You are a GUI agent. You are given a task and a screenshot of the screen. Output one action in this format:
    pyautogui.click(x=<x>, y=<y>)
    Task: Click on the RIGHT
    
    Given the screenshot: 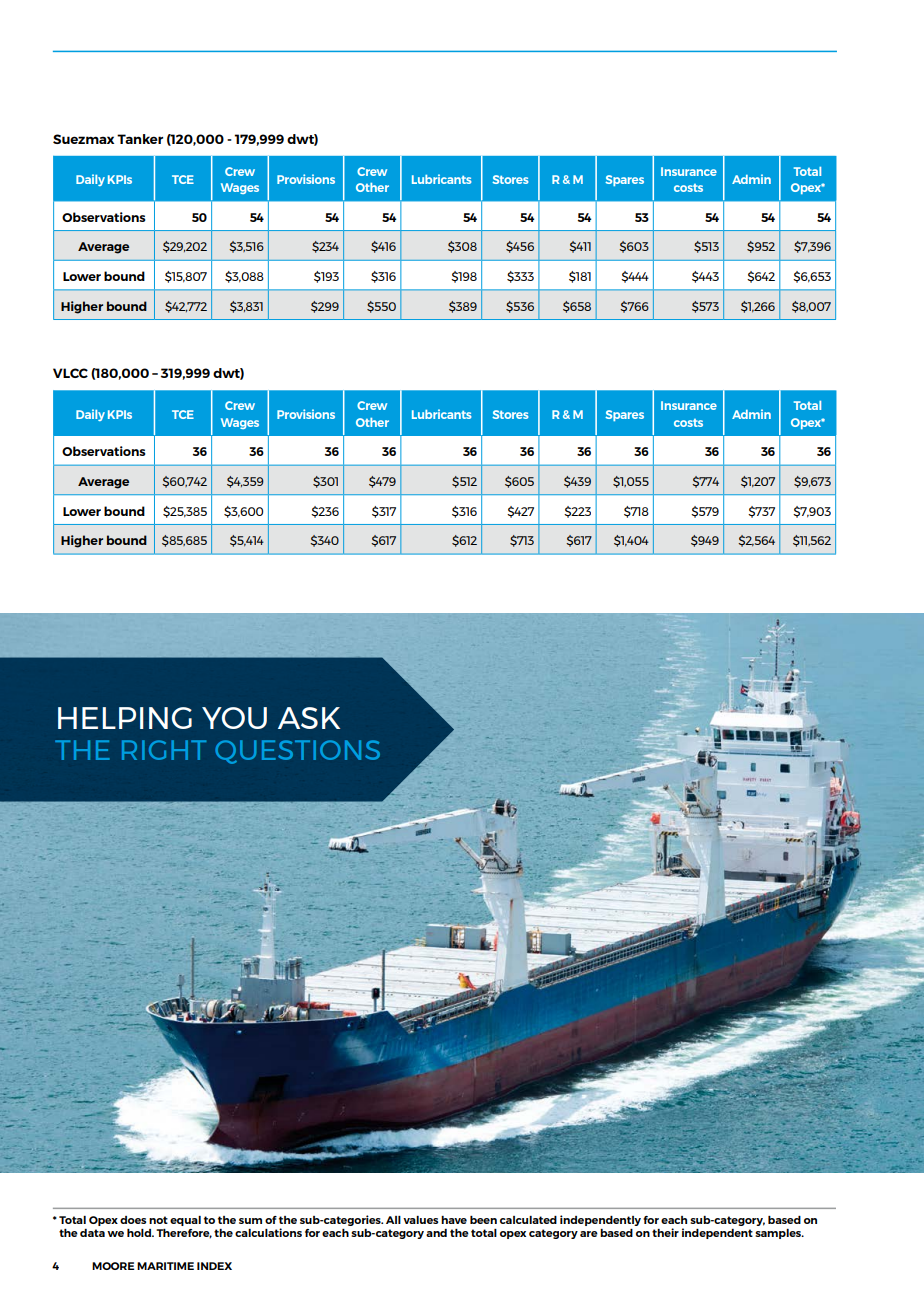 What is the action you would take?
    pyautogui.click(x=164, y=750)
